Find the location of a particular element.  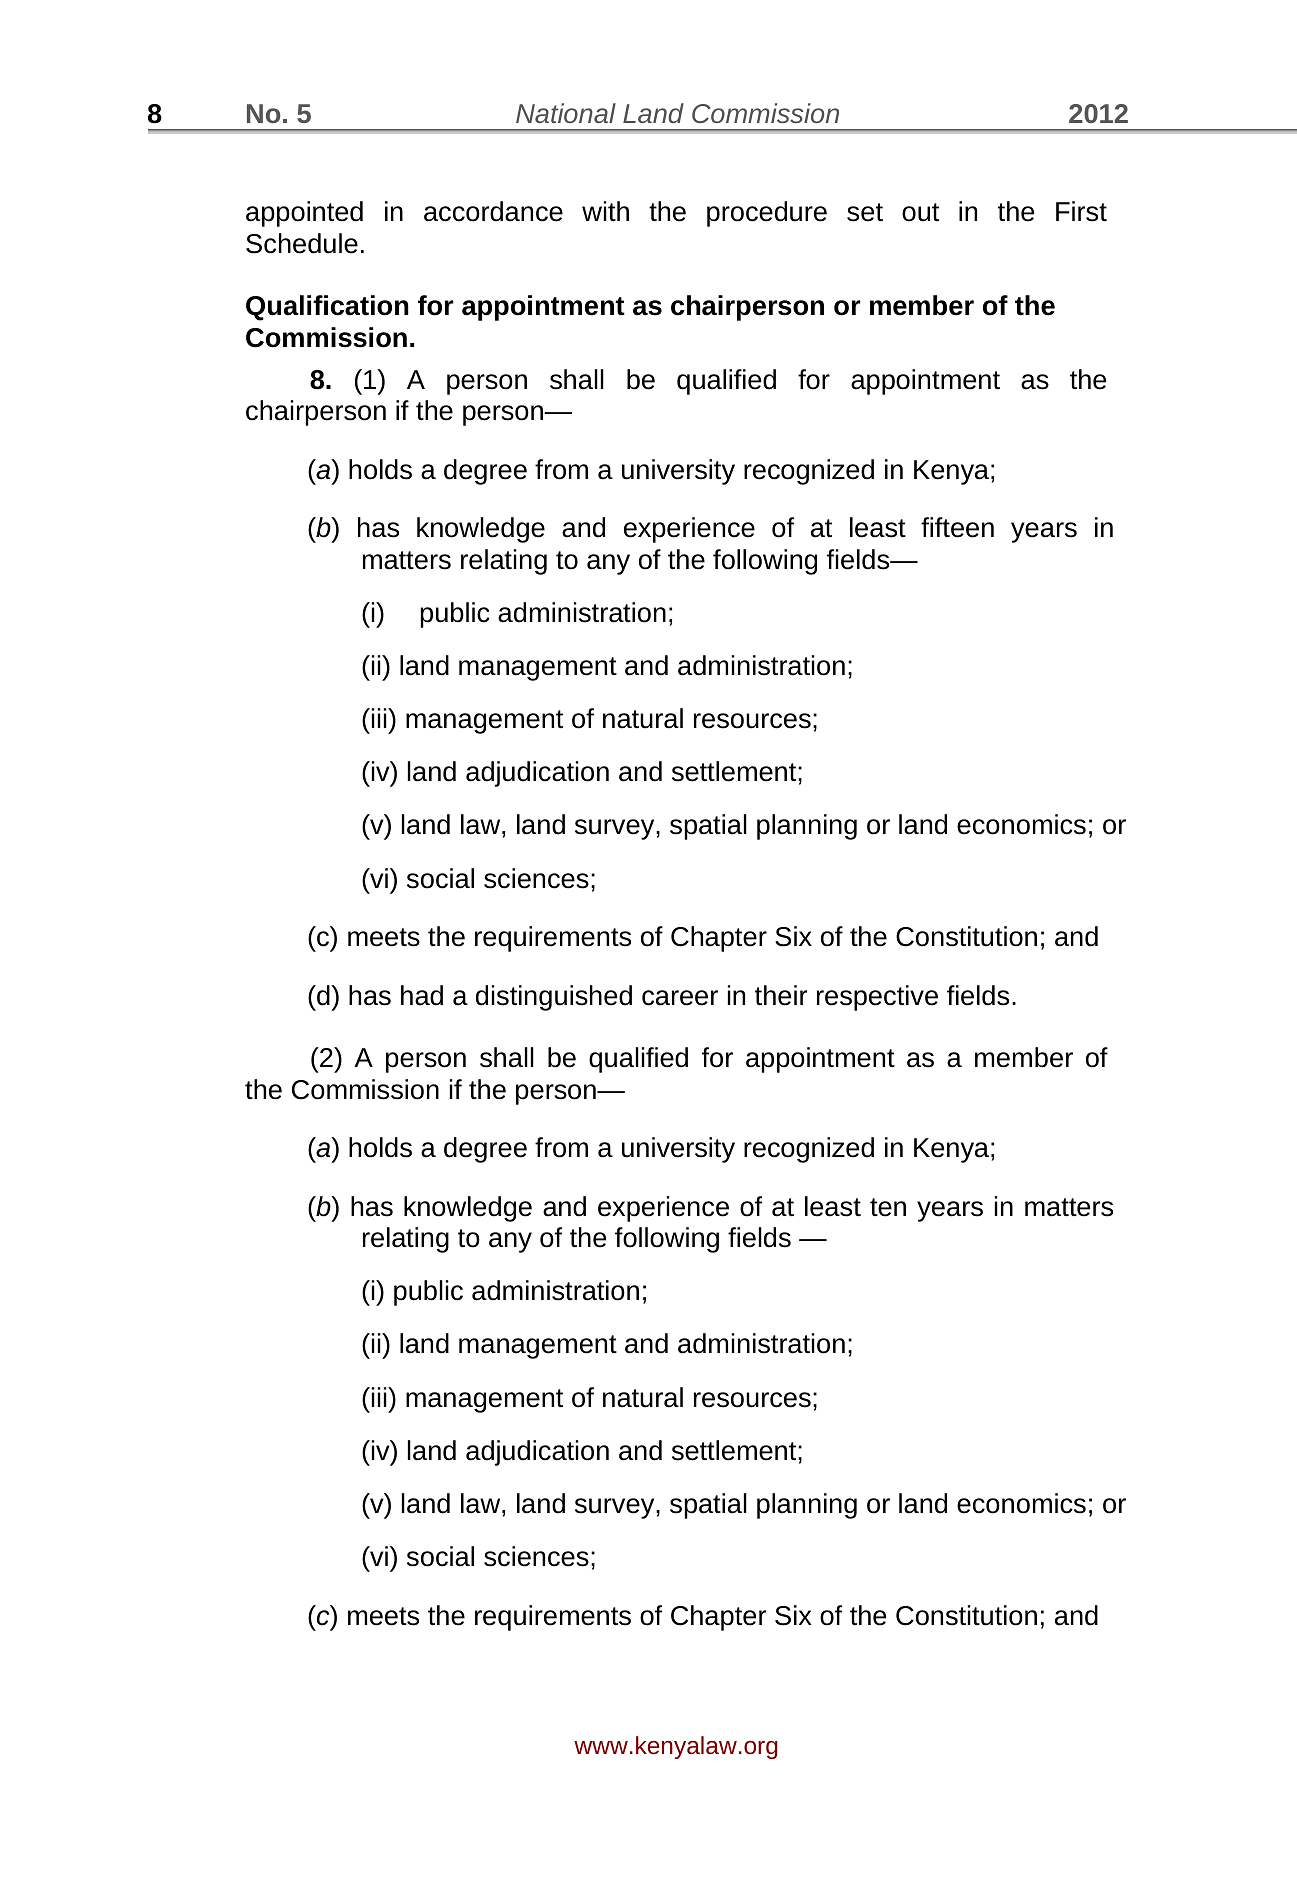

career is located at coordinates (680, 998).
